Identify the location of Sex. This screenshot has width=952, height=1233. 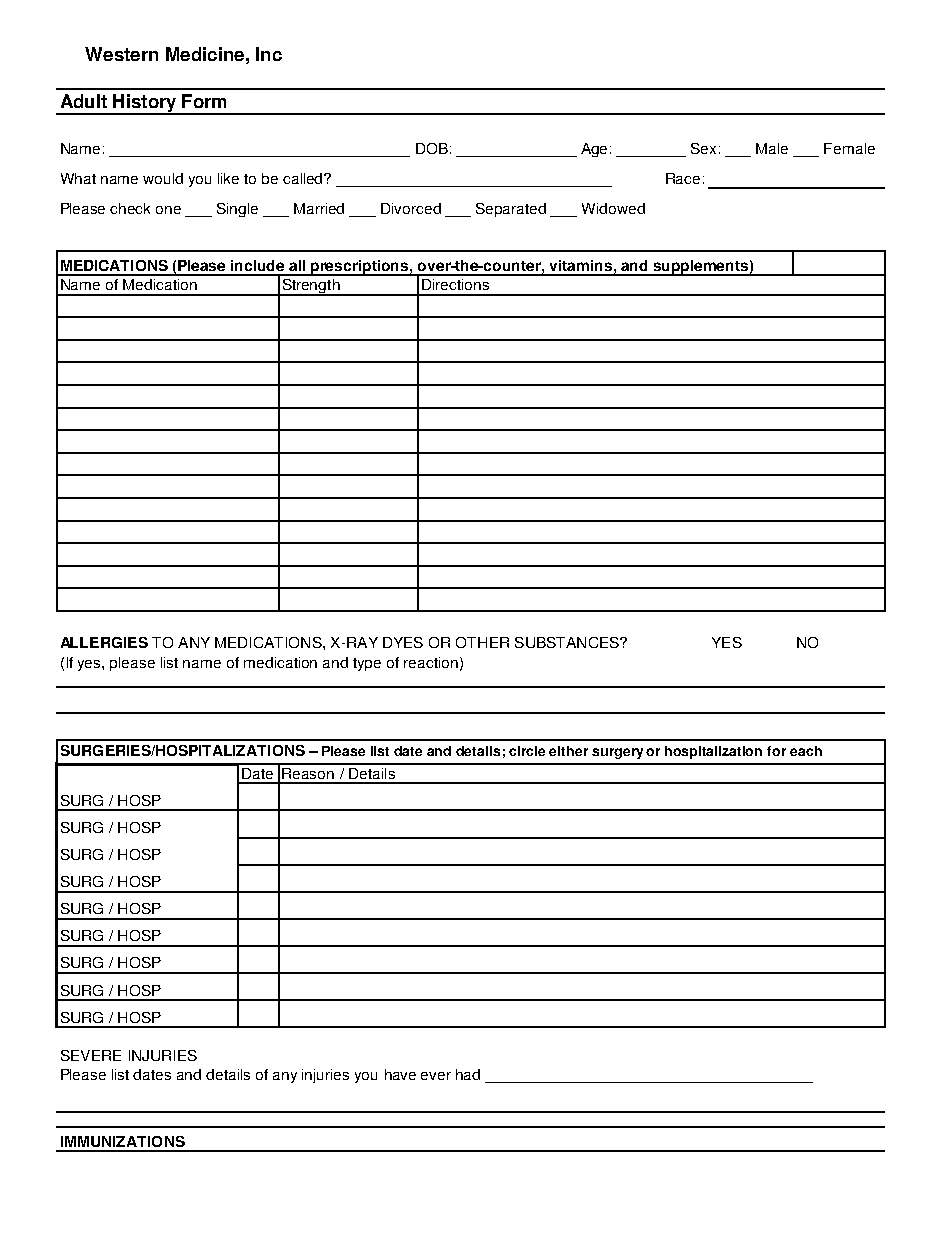
(703, 148).
